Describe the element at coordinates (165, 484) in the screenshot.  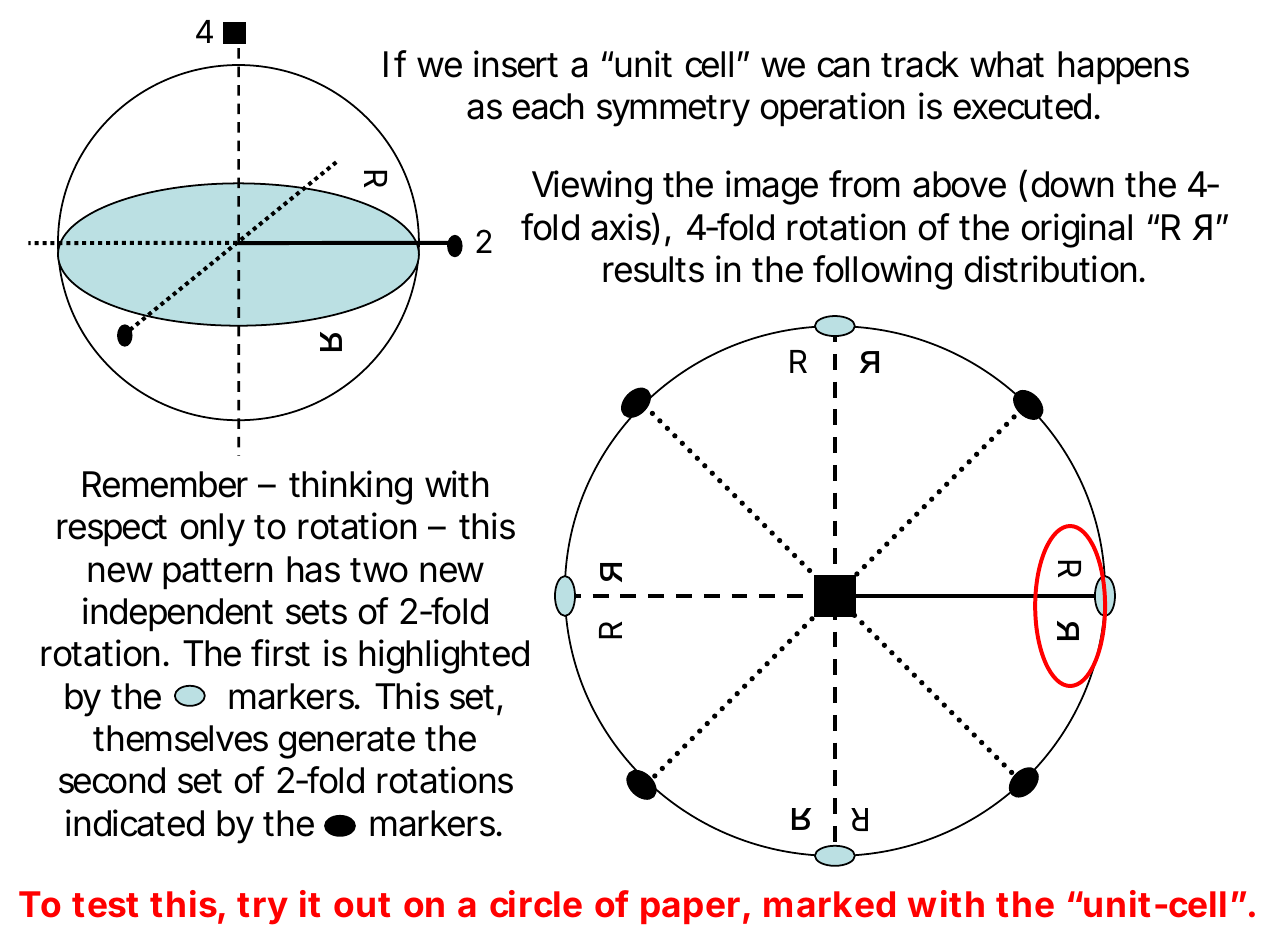
I see `Remember` at that location.
